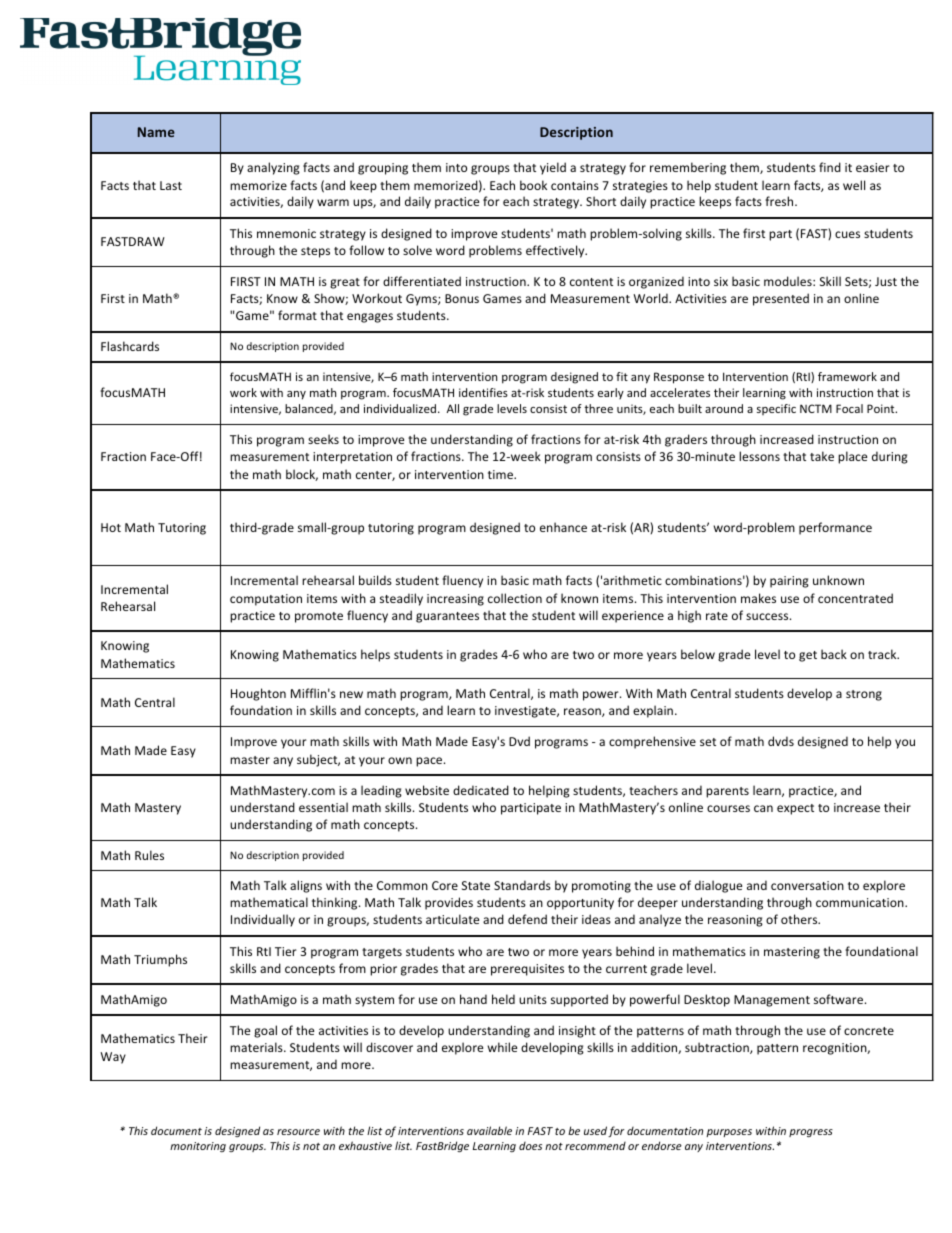 This image has height=1233, width=952. Describe the element at coordinates (830, 167) in the image. I see `find` at that location.
